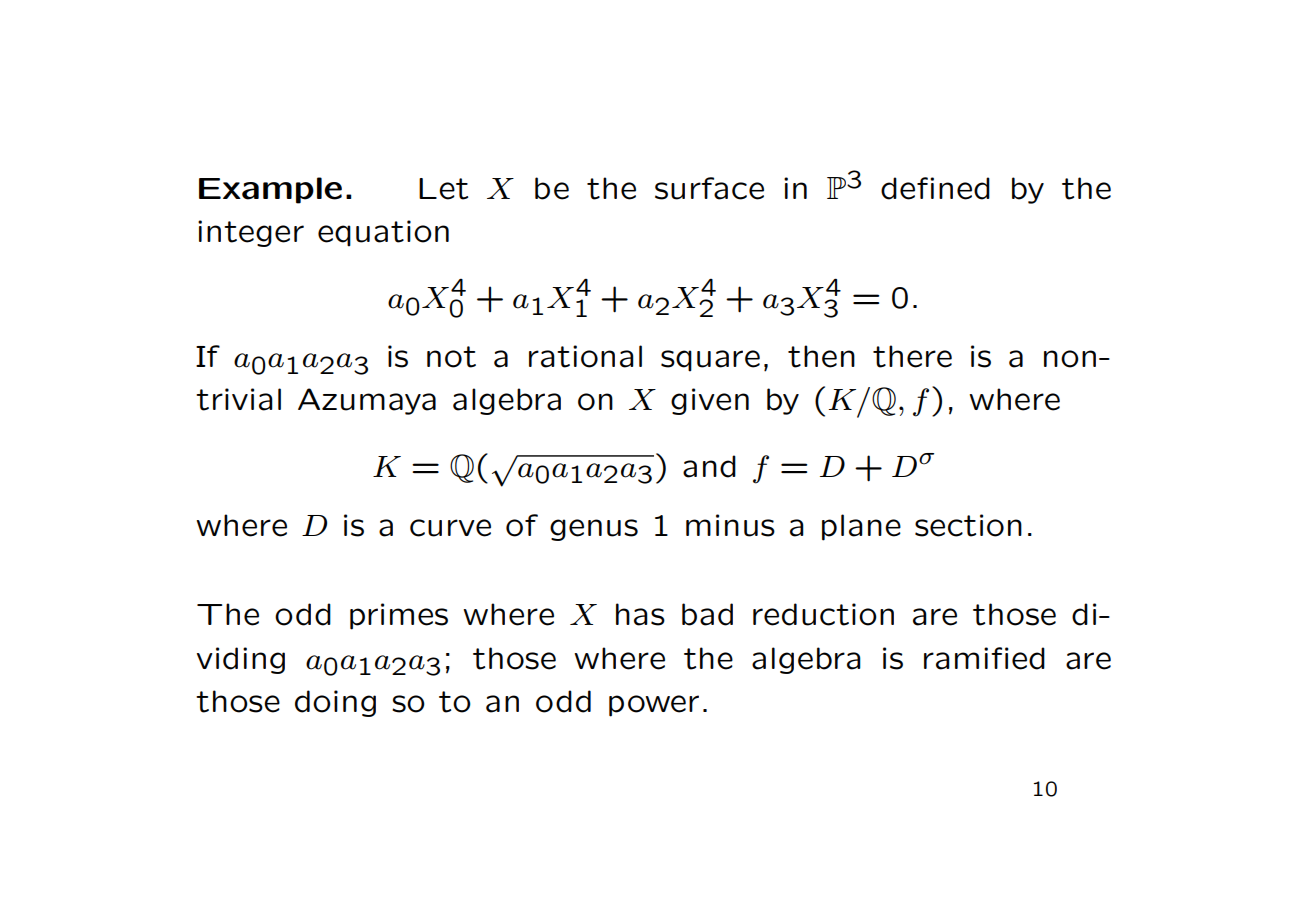 The height and width of the image is (924, 1308). I want to click on genus, so click(594, 530).
